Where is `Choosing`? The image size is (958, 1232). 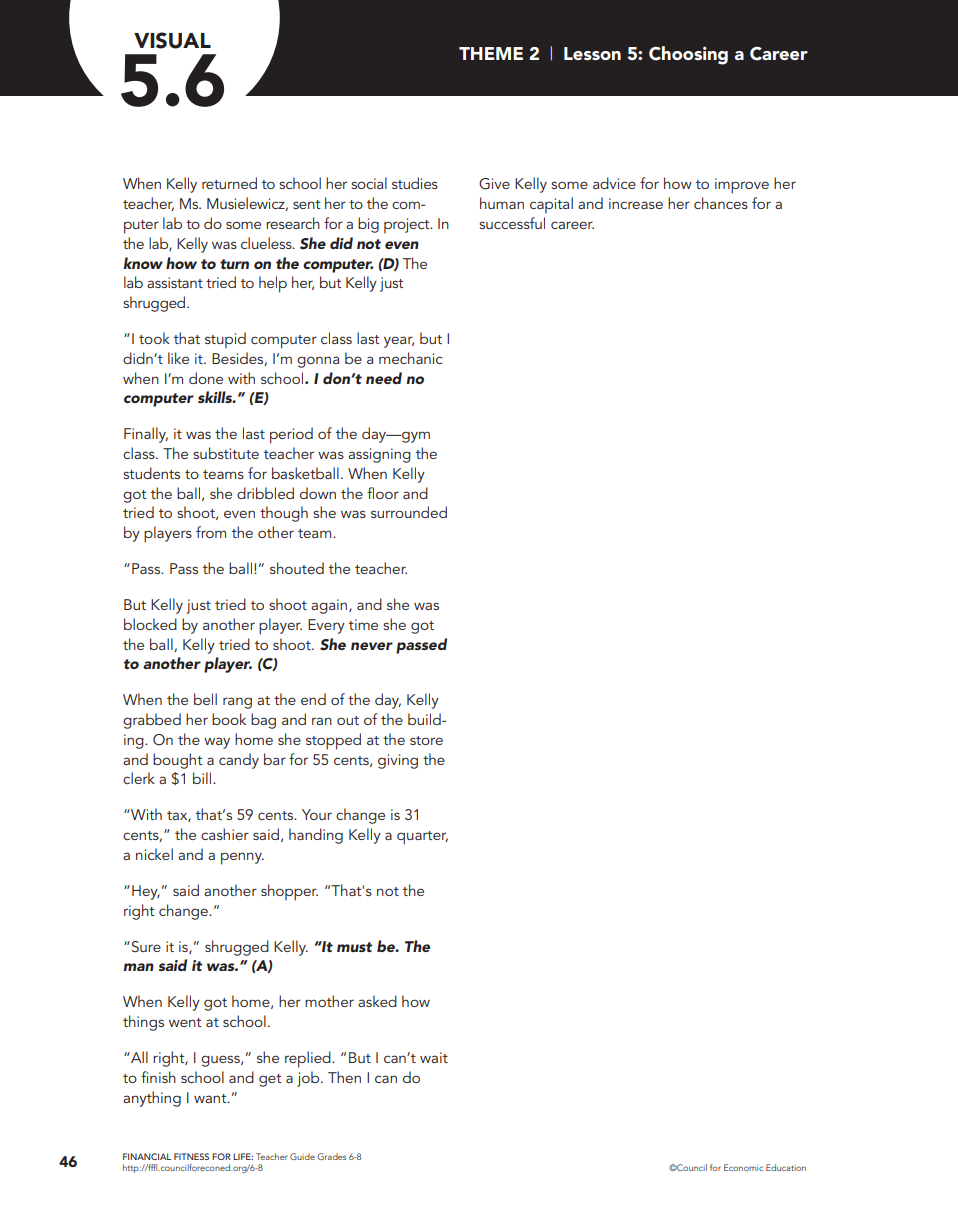
Choosing is located at coordinates (688, 55).
